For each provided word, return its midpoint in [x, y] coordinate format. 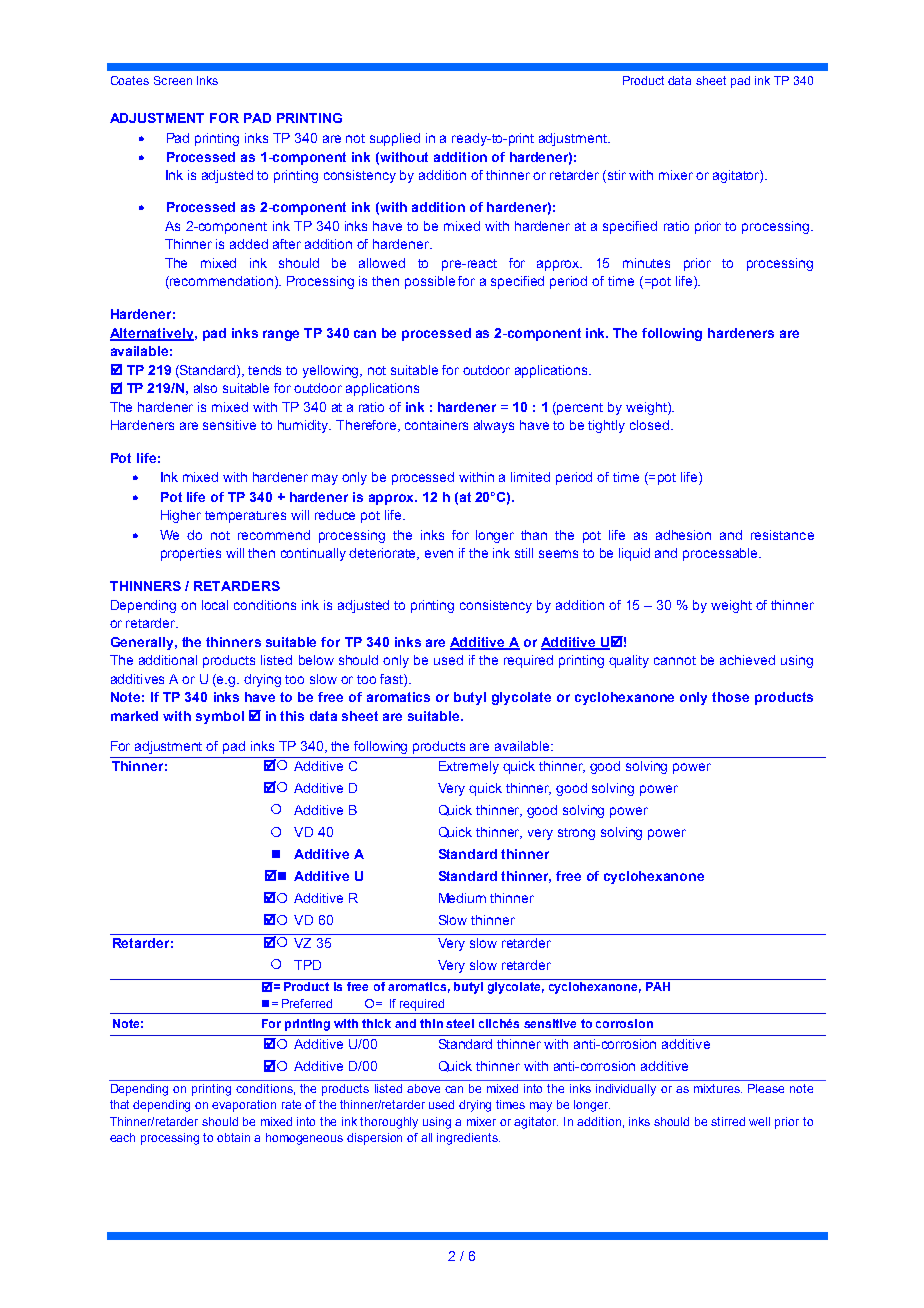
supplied [395, 139]
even [439, 554]
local [215, 605]
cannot [675, 660]
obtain [233, 1137]
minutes [646, 263]
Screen [173, 80]
